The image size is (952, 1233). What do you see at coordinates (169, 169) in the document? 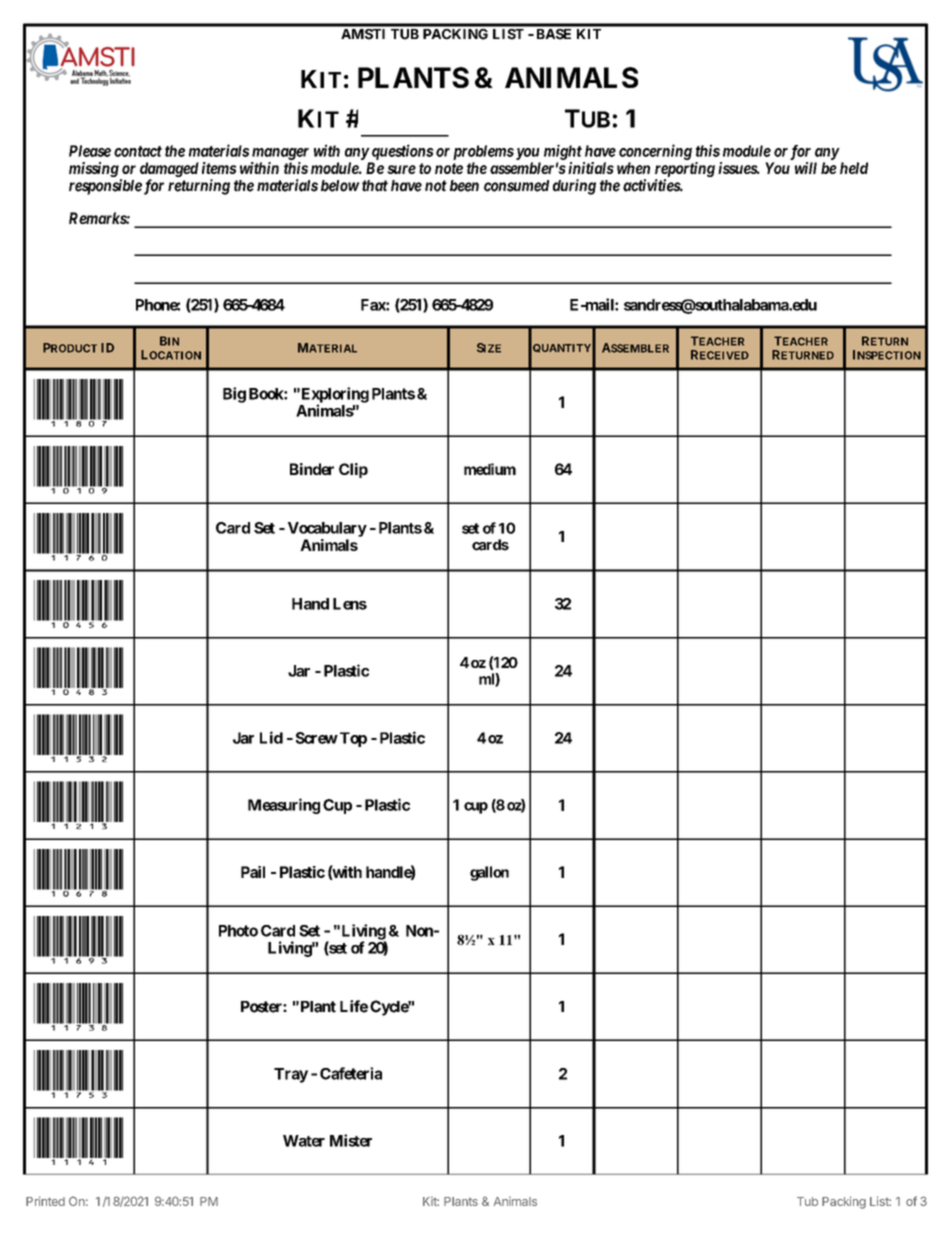
I see `damaged` at bounding box center [169, 169].
